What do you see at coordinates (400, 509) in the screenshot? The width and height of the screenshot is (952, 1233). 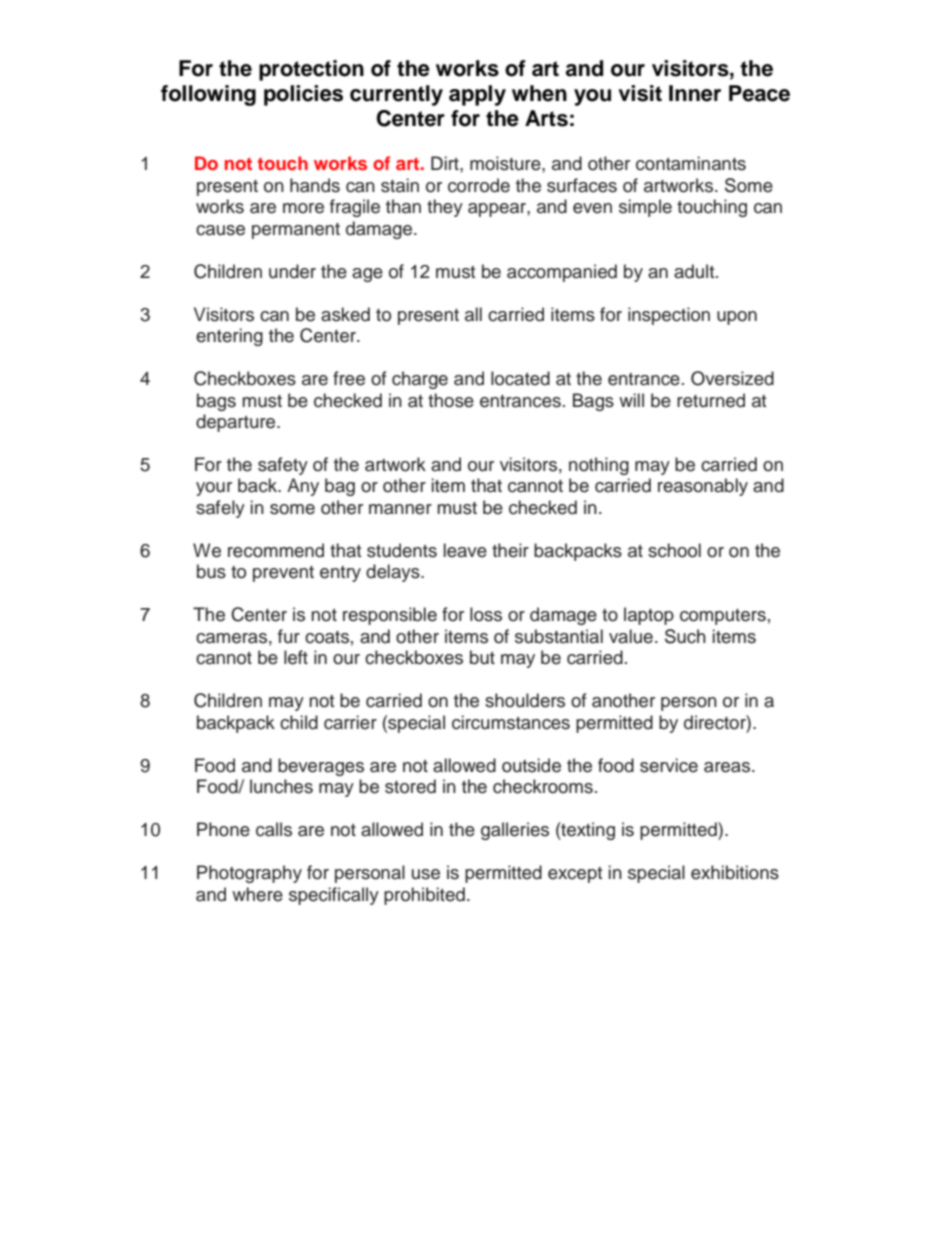 I see `manner` at bounding box center [400, 509].
